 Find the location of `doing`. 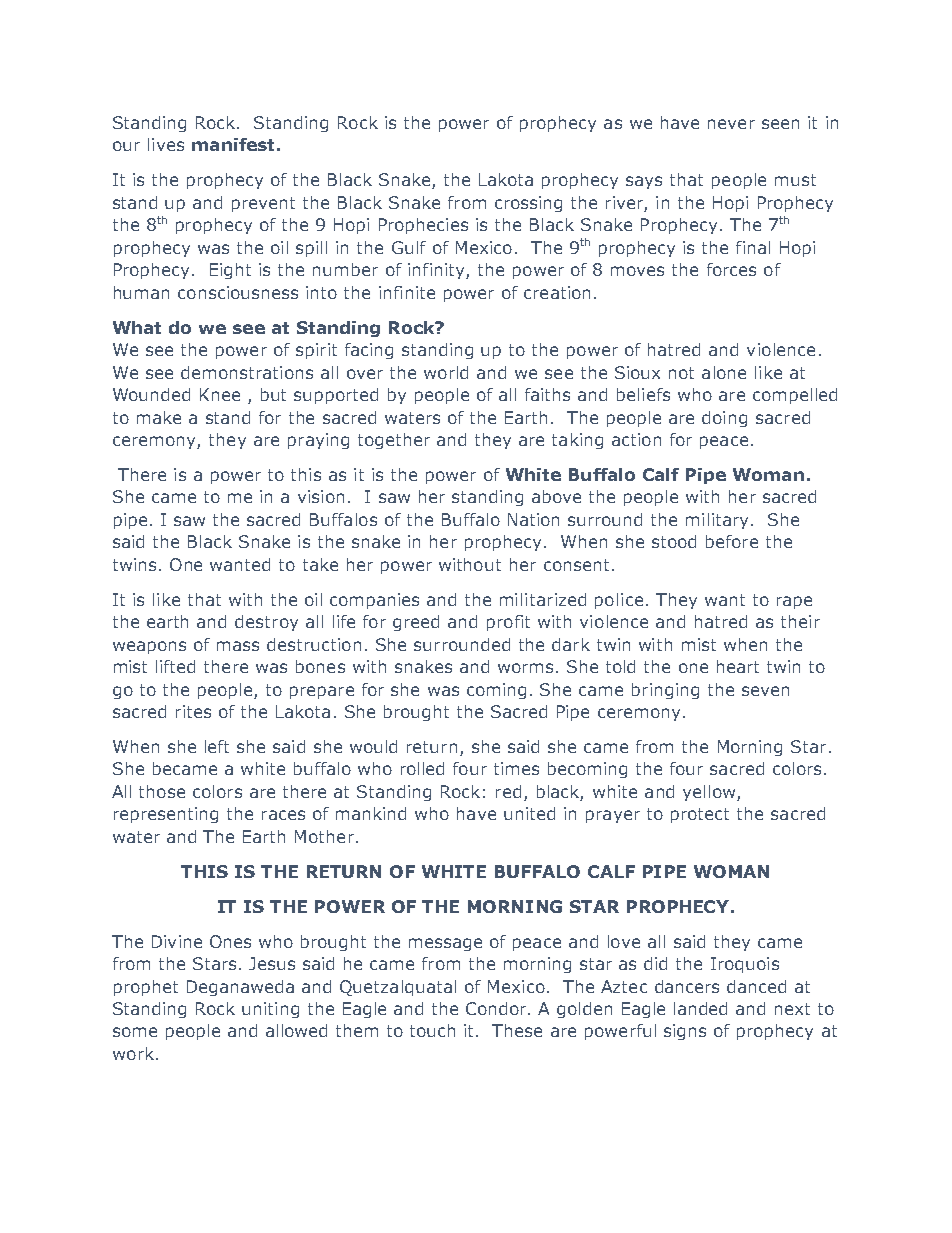

doing is located at coordinates (724, 419).
